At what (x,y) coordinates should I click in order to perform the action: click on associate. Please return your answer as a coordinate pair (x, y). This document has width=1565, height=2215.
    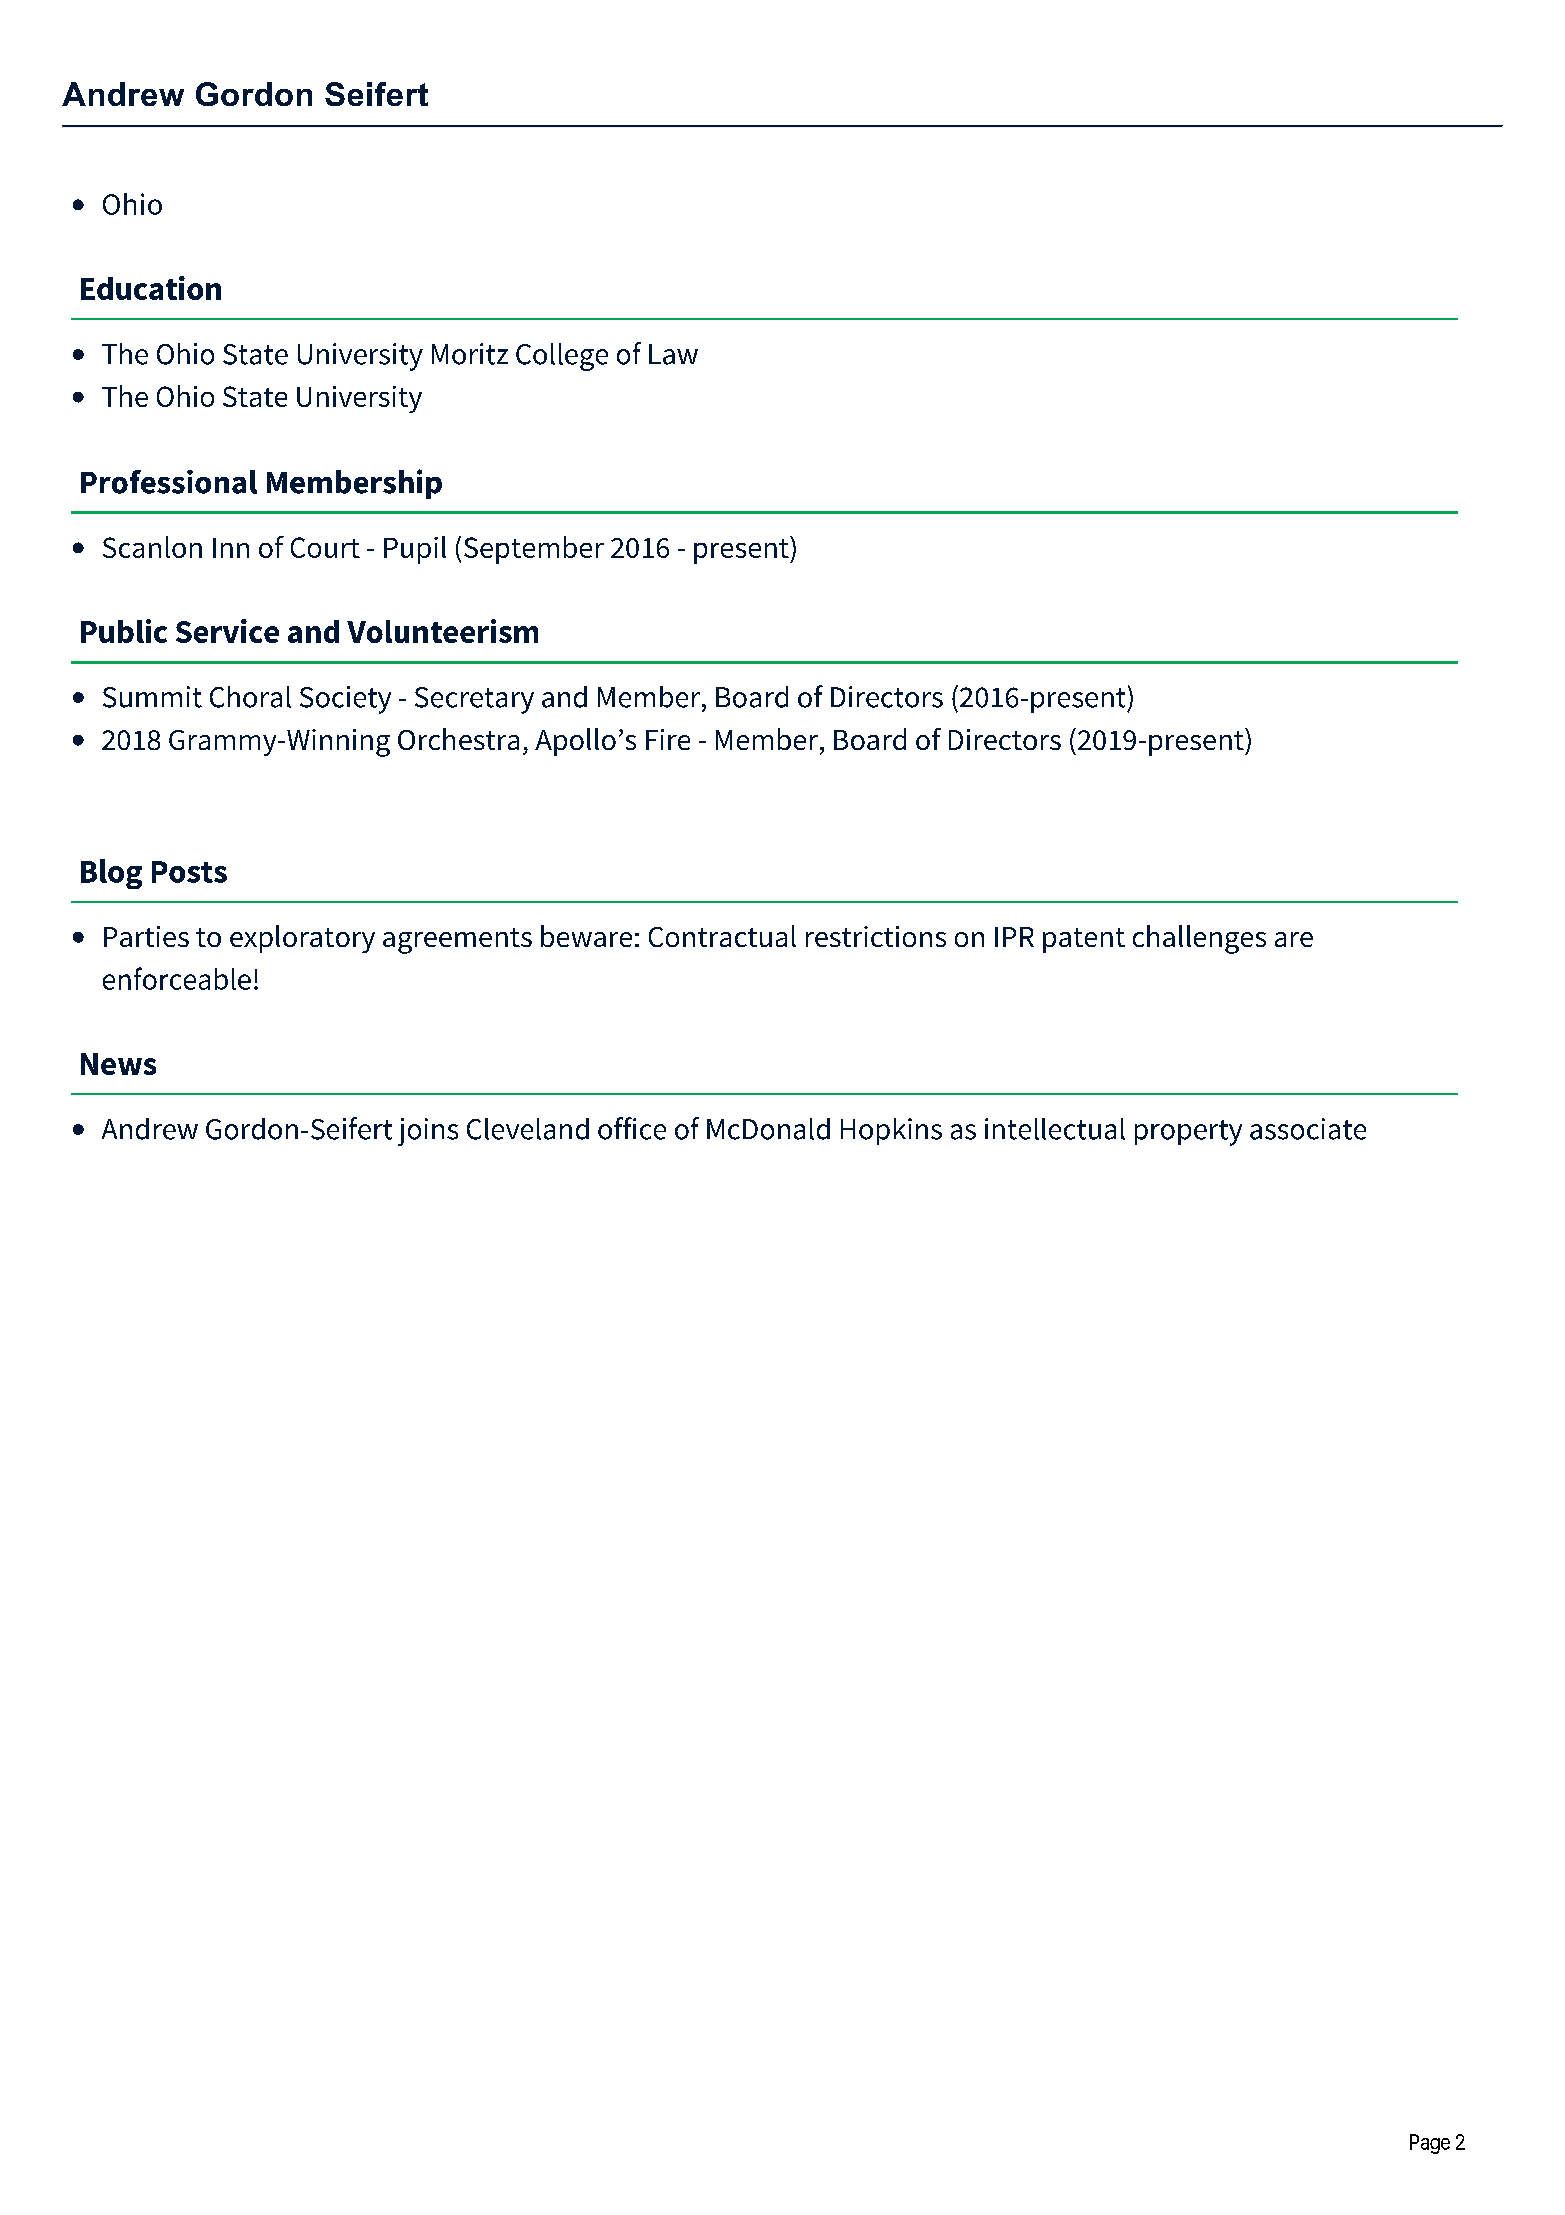
    Looking at the image, I should click on (1308, 1129).
